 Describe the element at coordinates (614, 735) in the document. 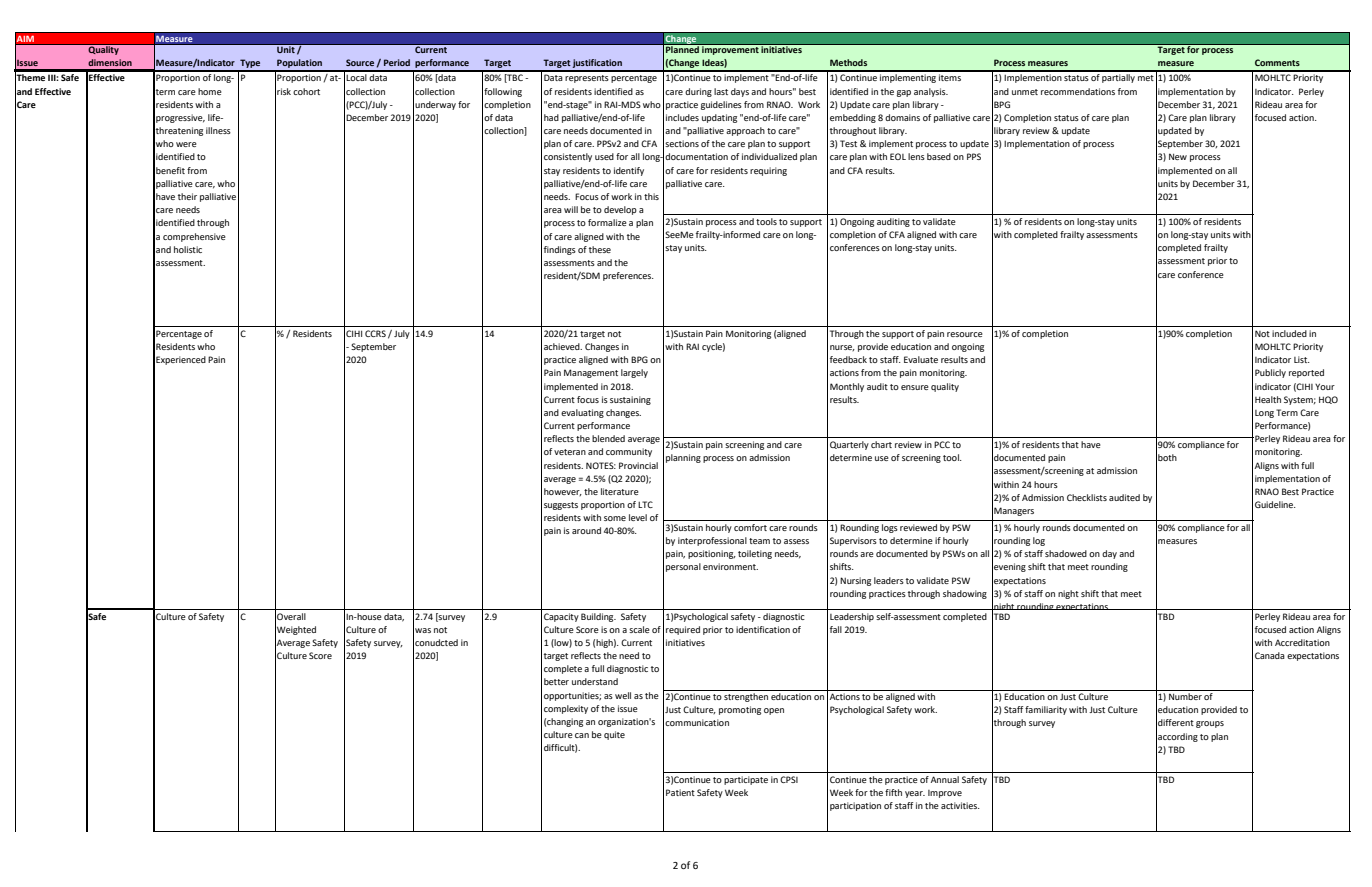

I see `quite` at that location.
